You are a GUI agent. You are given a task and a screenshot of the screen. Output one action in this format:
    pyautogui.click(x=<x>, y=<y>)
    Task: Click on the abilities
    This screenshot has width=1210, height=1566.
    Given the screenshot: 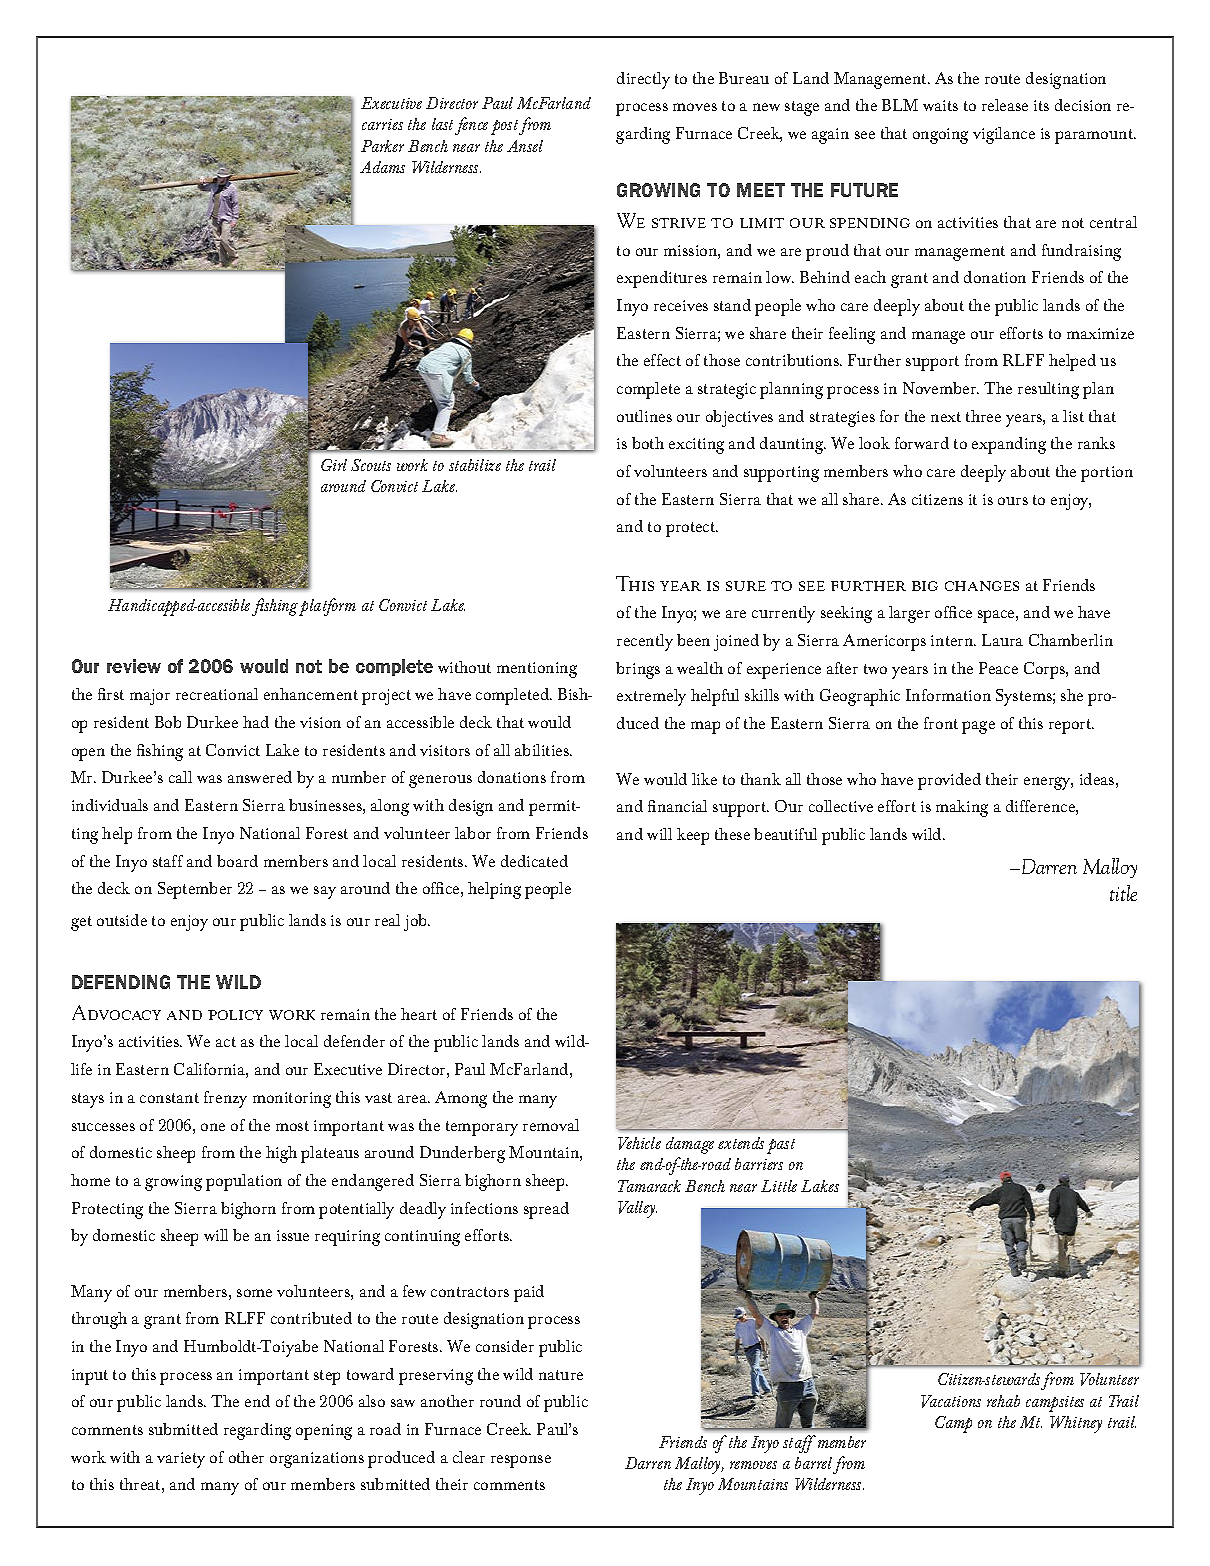 What is the action you would take?
    pyautogui.click(x=543, y=750)
